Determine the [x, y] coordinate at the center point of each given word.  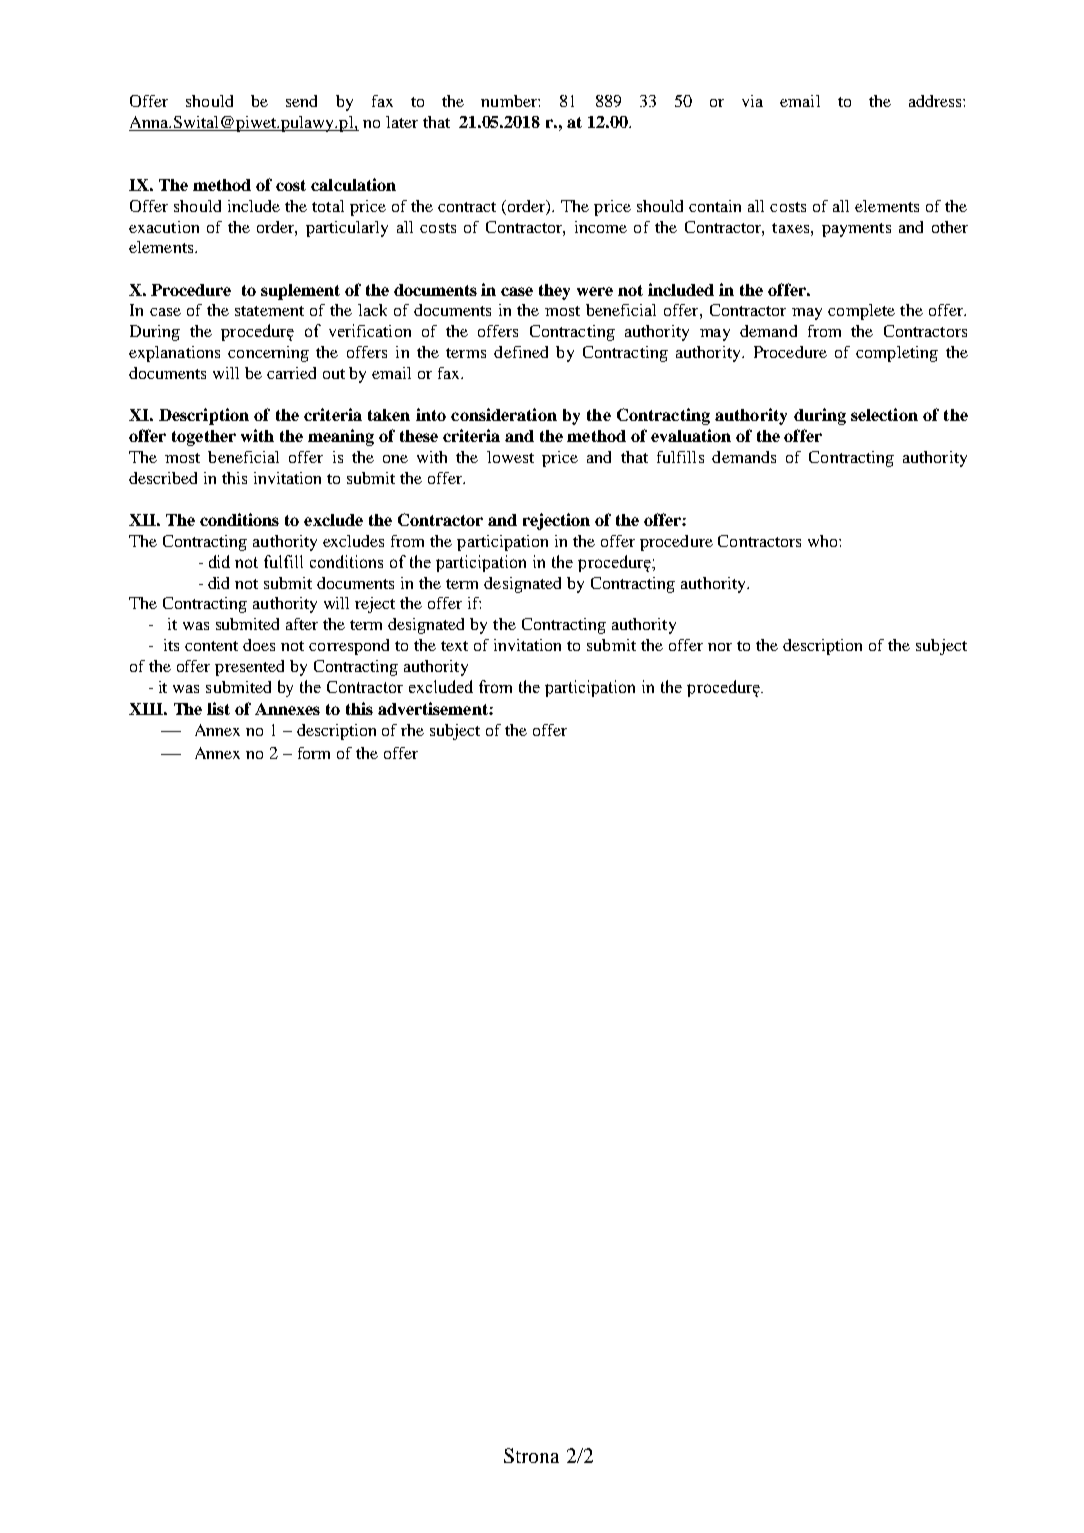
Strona [531, 1455]
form [314, 753]
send [301, 101]
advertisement [434, 708]
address [936, 101]
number [510, 101]
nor [720, 647]
